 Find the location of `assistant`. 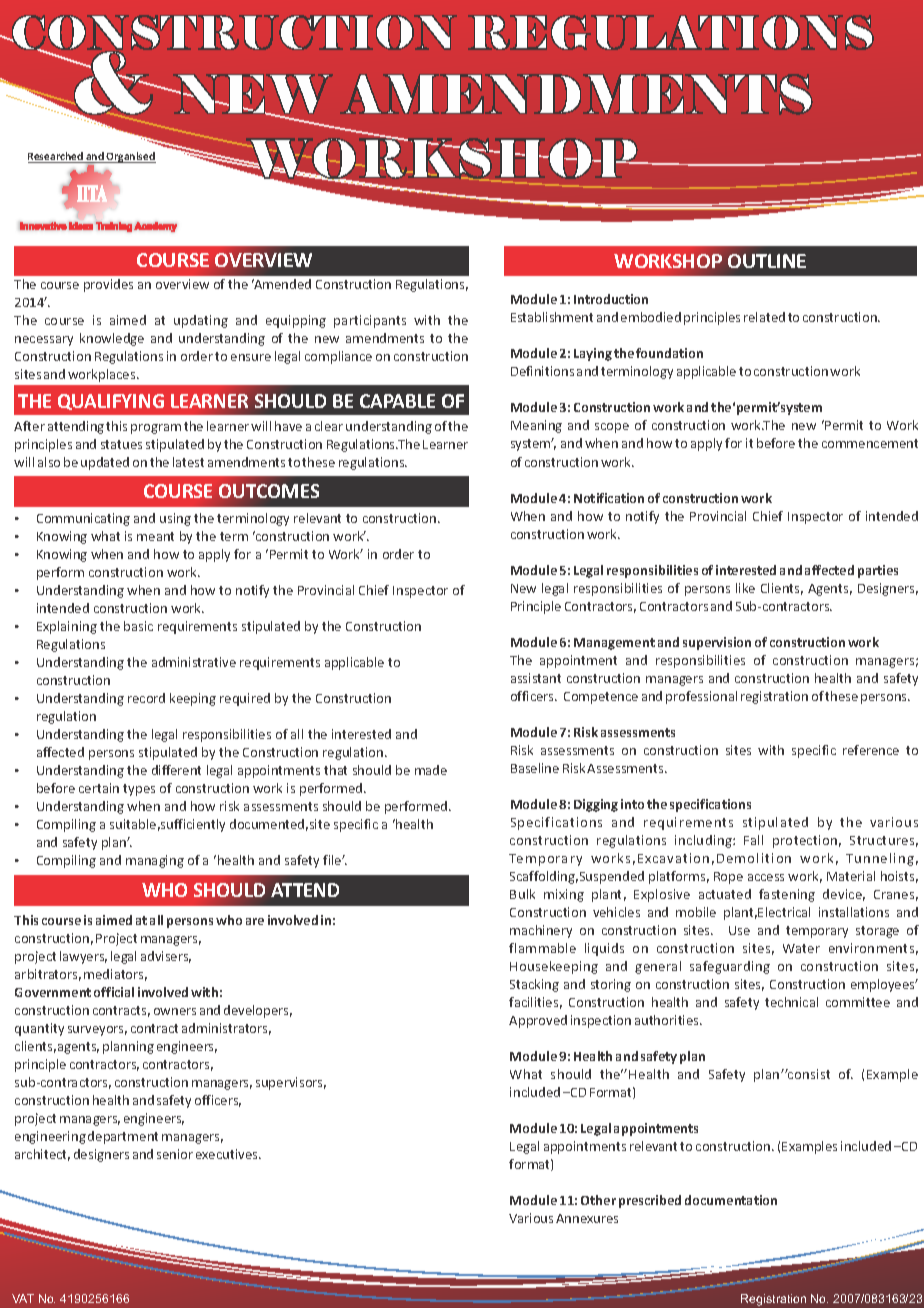

assistant is located at coordinates (536, 678).
